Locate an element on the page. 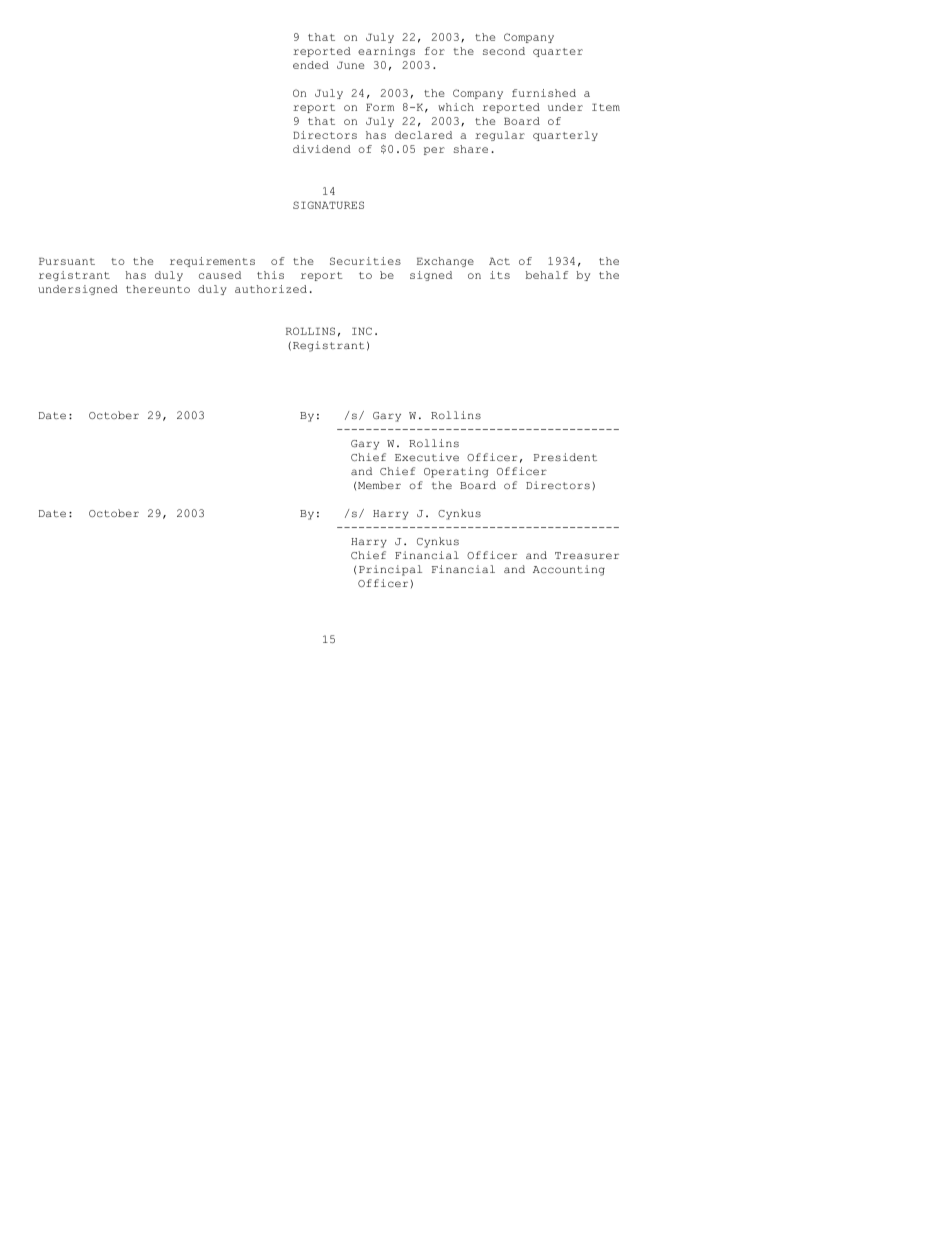 The image size is (952, 1233). Accounting is located at coordinates (569, 570).
